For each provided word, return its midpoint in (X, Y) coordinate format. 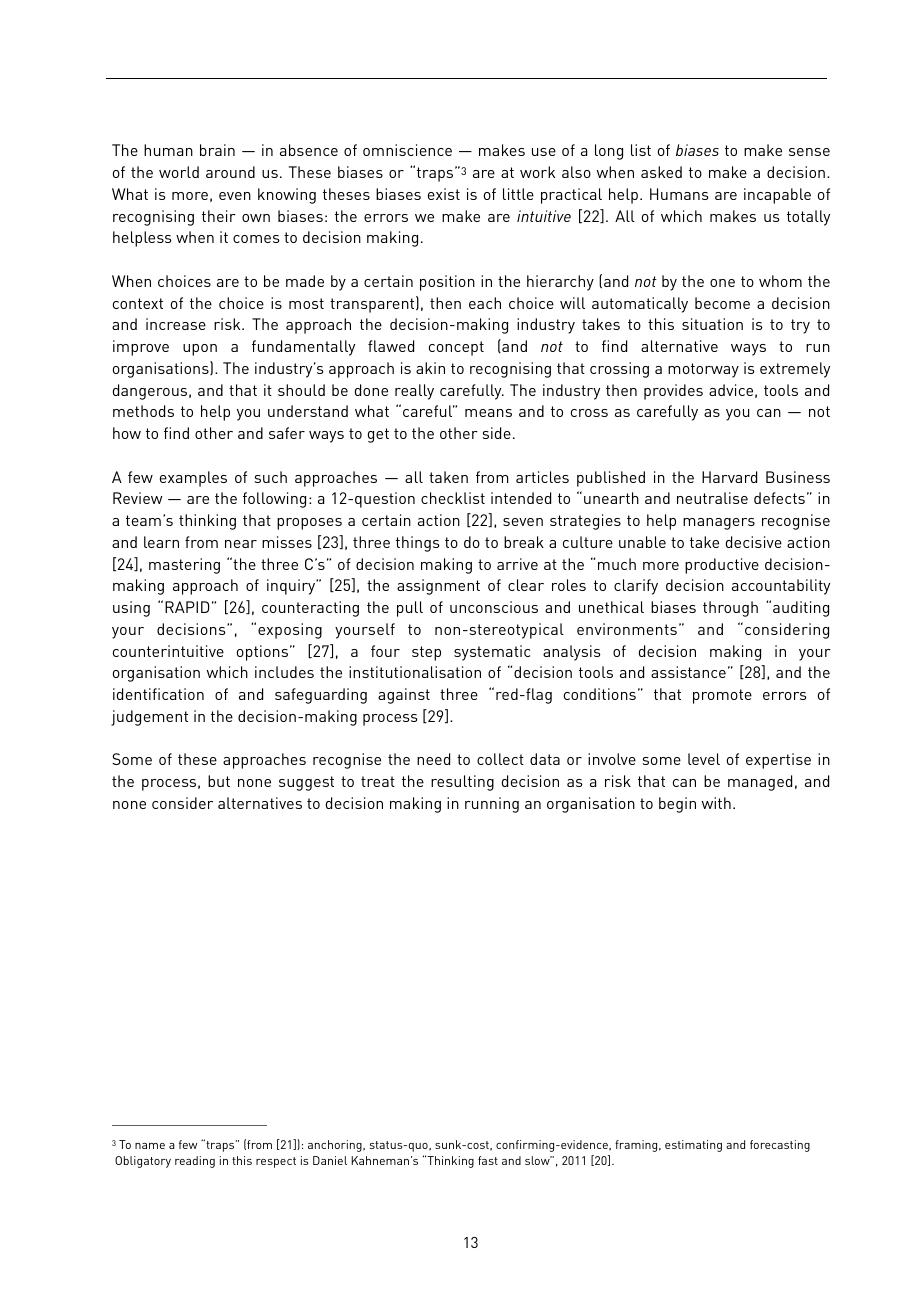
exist (444, 194)
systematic (492, 653)
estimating (693, 1146)
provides (673, 392)
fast (488, 1160)
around (230, 172)
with (716, 803)
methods (143, 411)
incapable (777, 196)
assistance (688, 672)
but (219, 781)
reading (195, 1162)
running (492, 805)
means (488, 413)
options (264, 653)
